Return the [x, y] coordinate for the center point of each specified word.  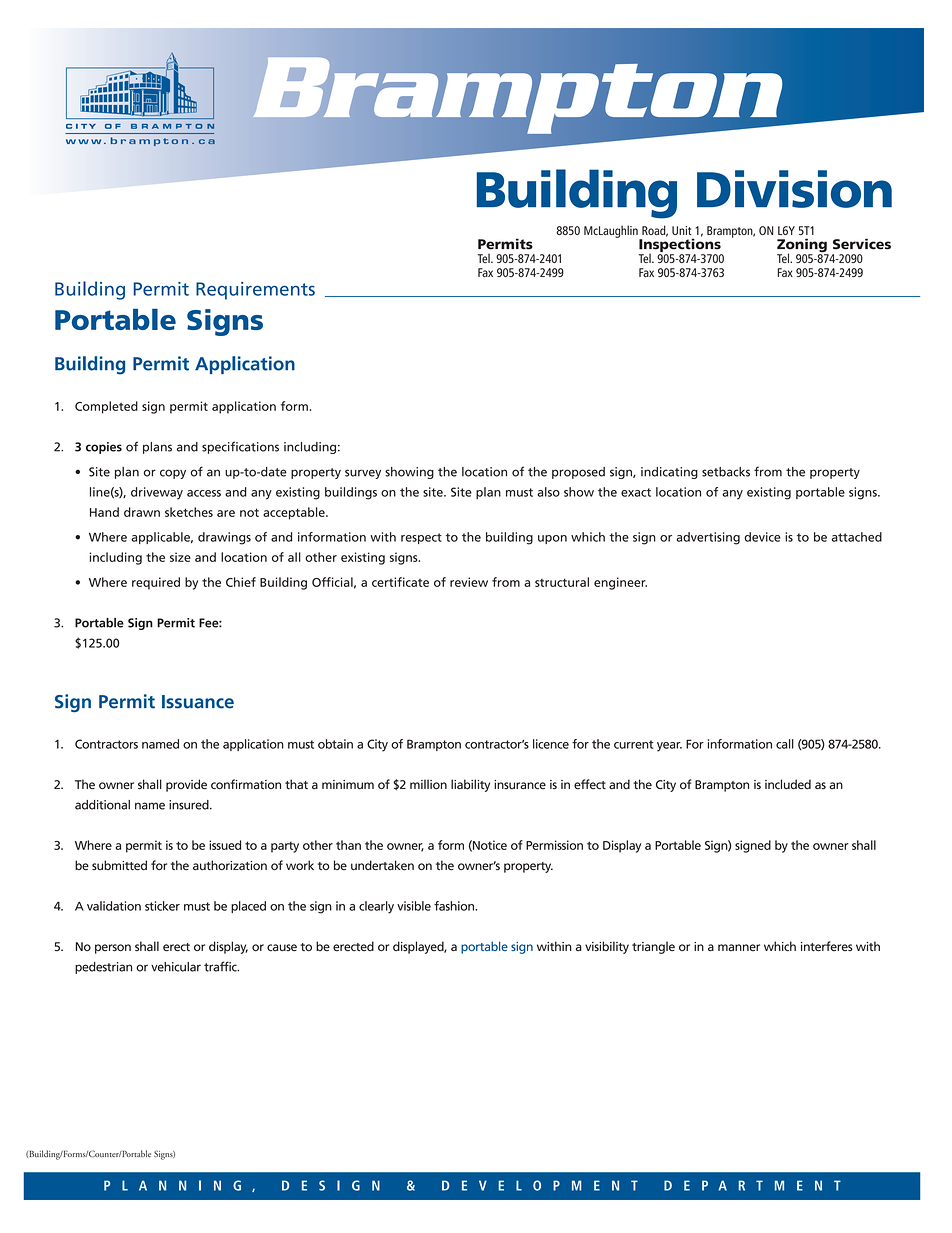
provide [186, 785]
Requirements [255, 291]
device [763, 537]
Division [794, 189]
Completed [106, 407]
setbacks [726, 472]
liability [470, 785]
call [785, 744]
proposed [578, 473]
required [156, 583]
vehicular [176, 967]
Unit [682, 230]
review [469, 582]
